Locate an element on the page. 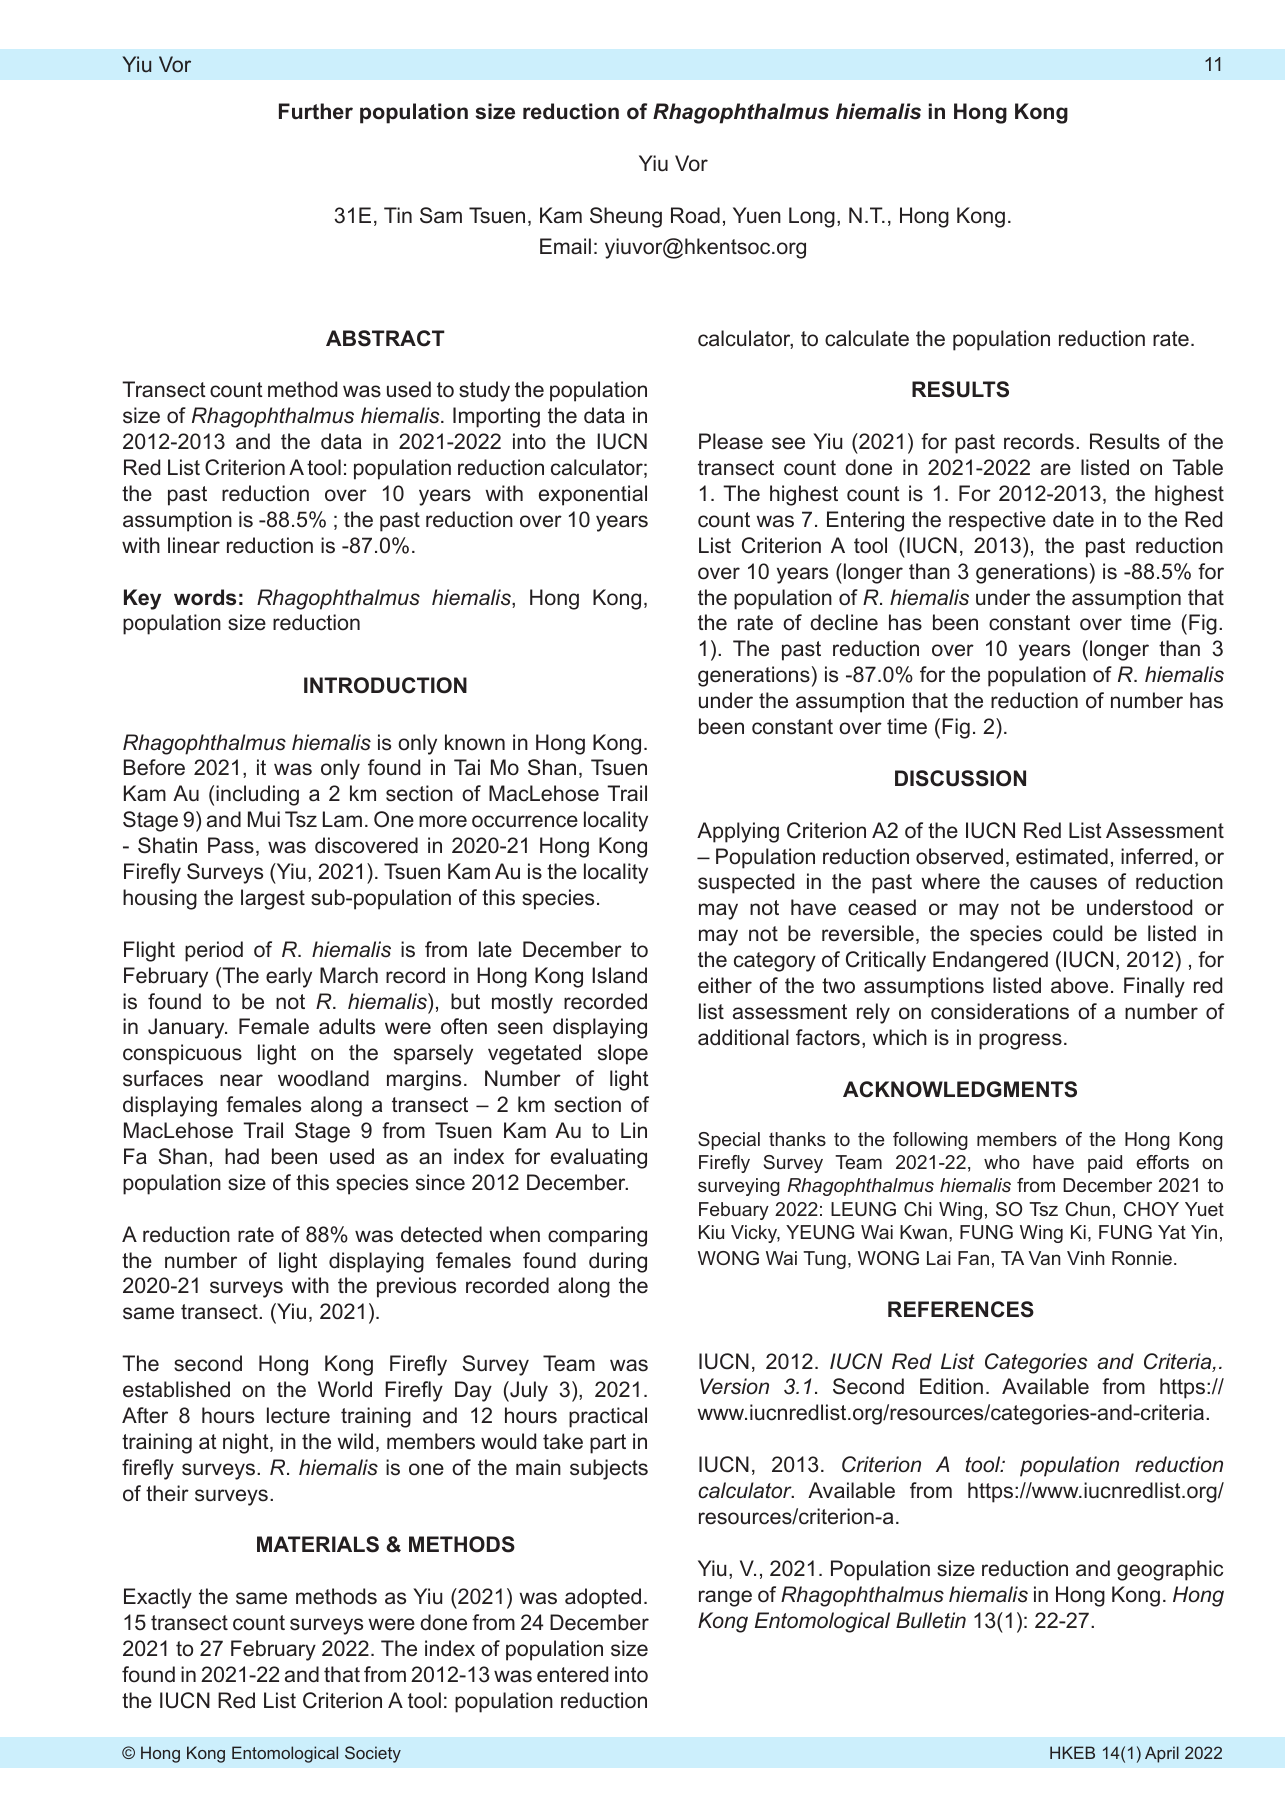  Yuen is located at coordinates (757, 215).
